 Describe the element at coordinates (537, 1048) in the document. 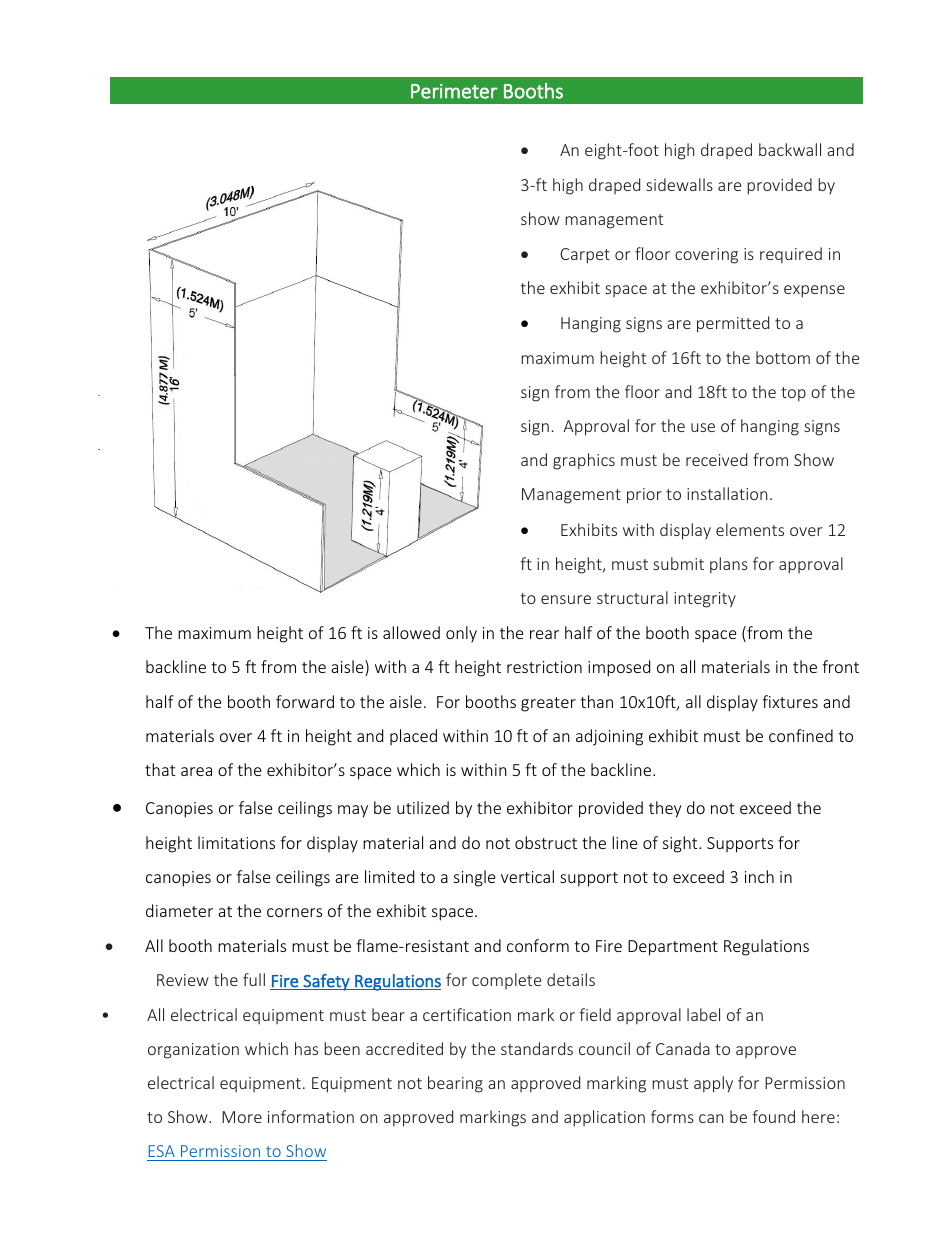

I see `standards` at that location.
